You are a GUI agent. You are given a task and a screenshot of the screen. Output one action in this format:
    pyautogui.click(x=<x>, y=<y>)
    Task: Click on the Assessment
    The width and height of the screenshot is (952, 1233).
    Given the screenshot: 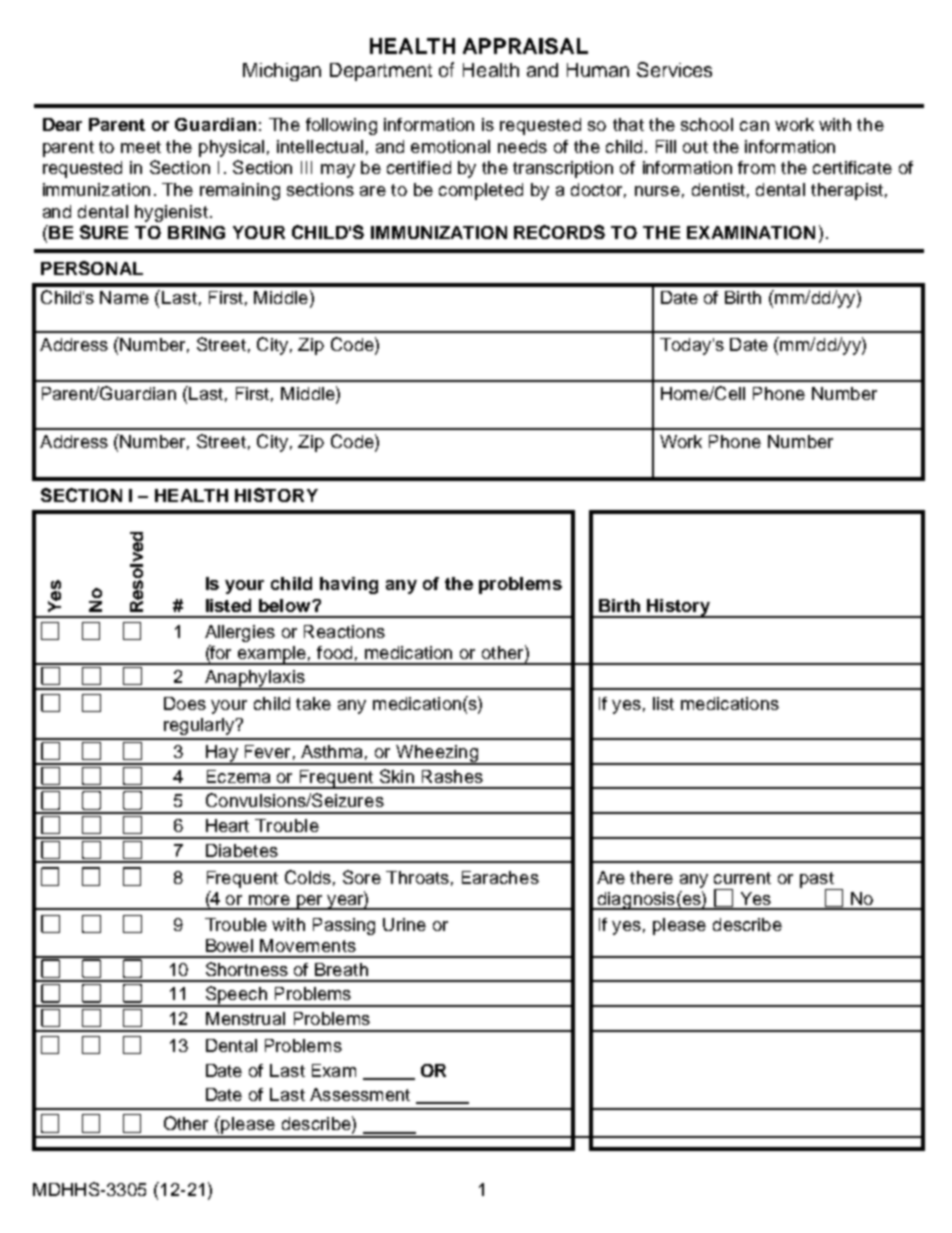 What is the action you would take?
    pyautogui.click(x=360, y=1094)
